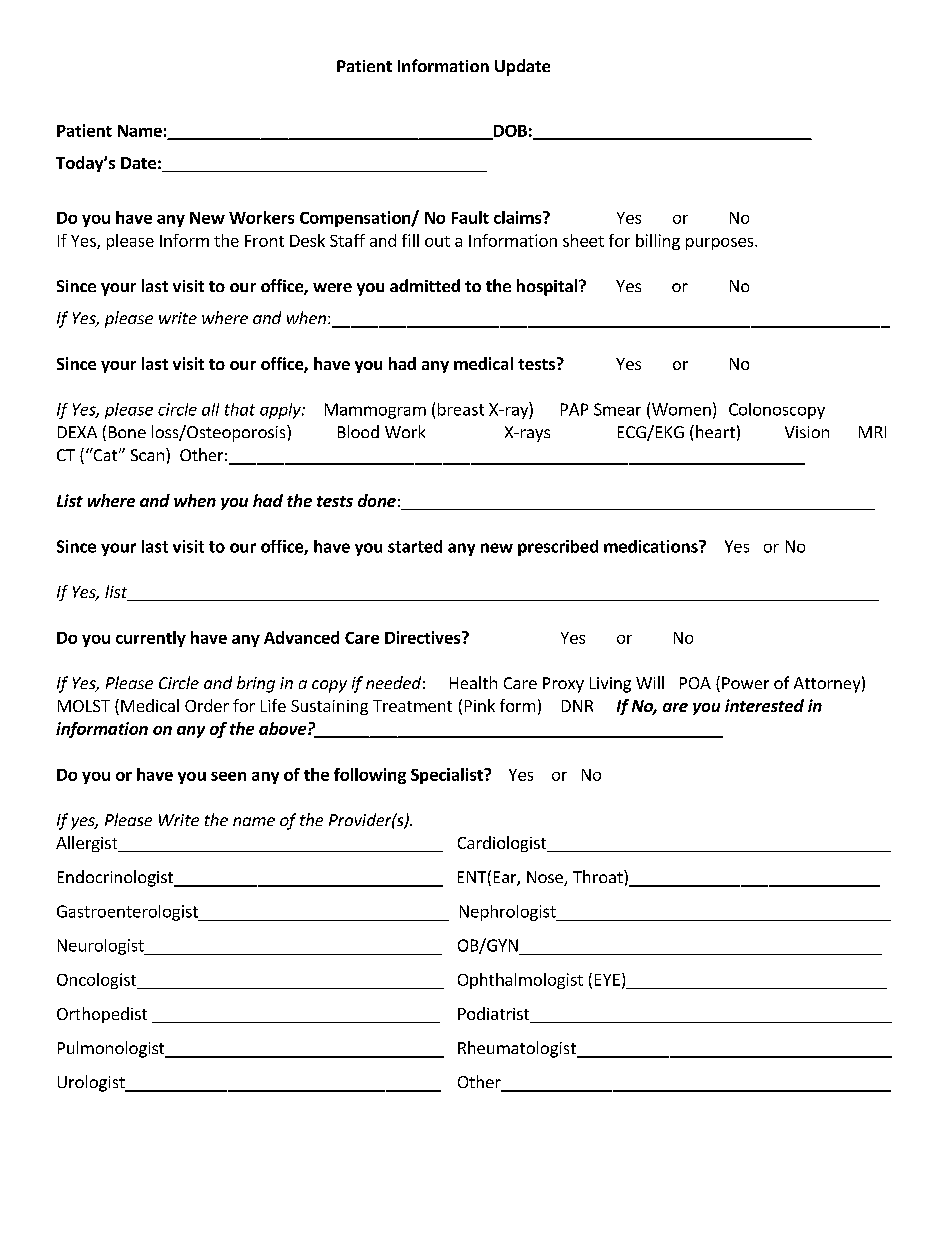  I want to click on out, so click(437, 241).
